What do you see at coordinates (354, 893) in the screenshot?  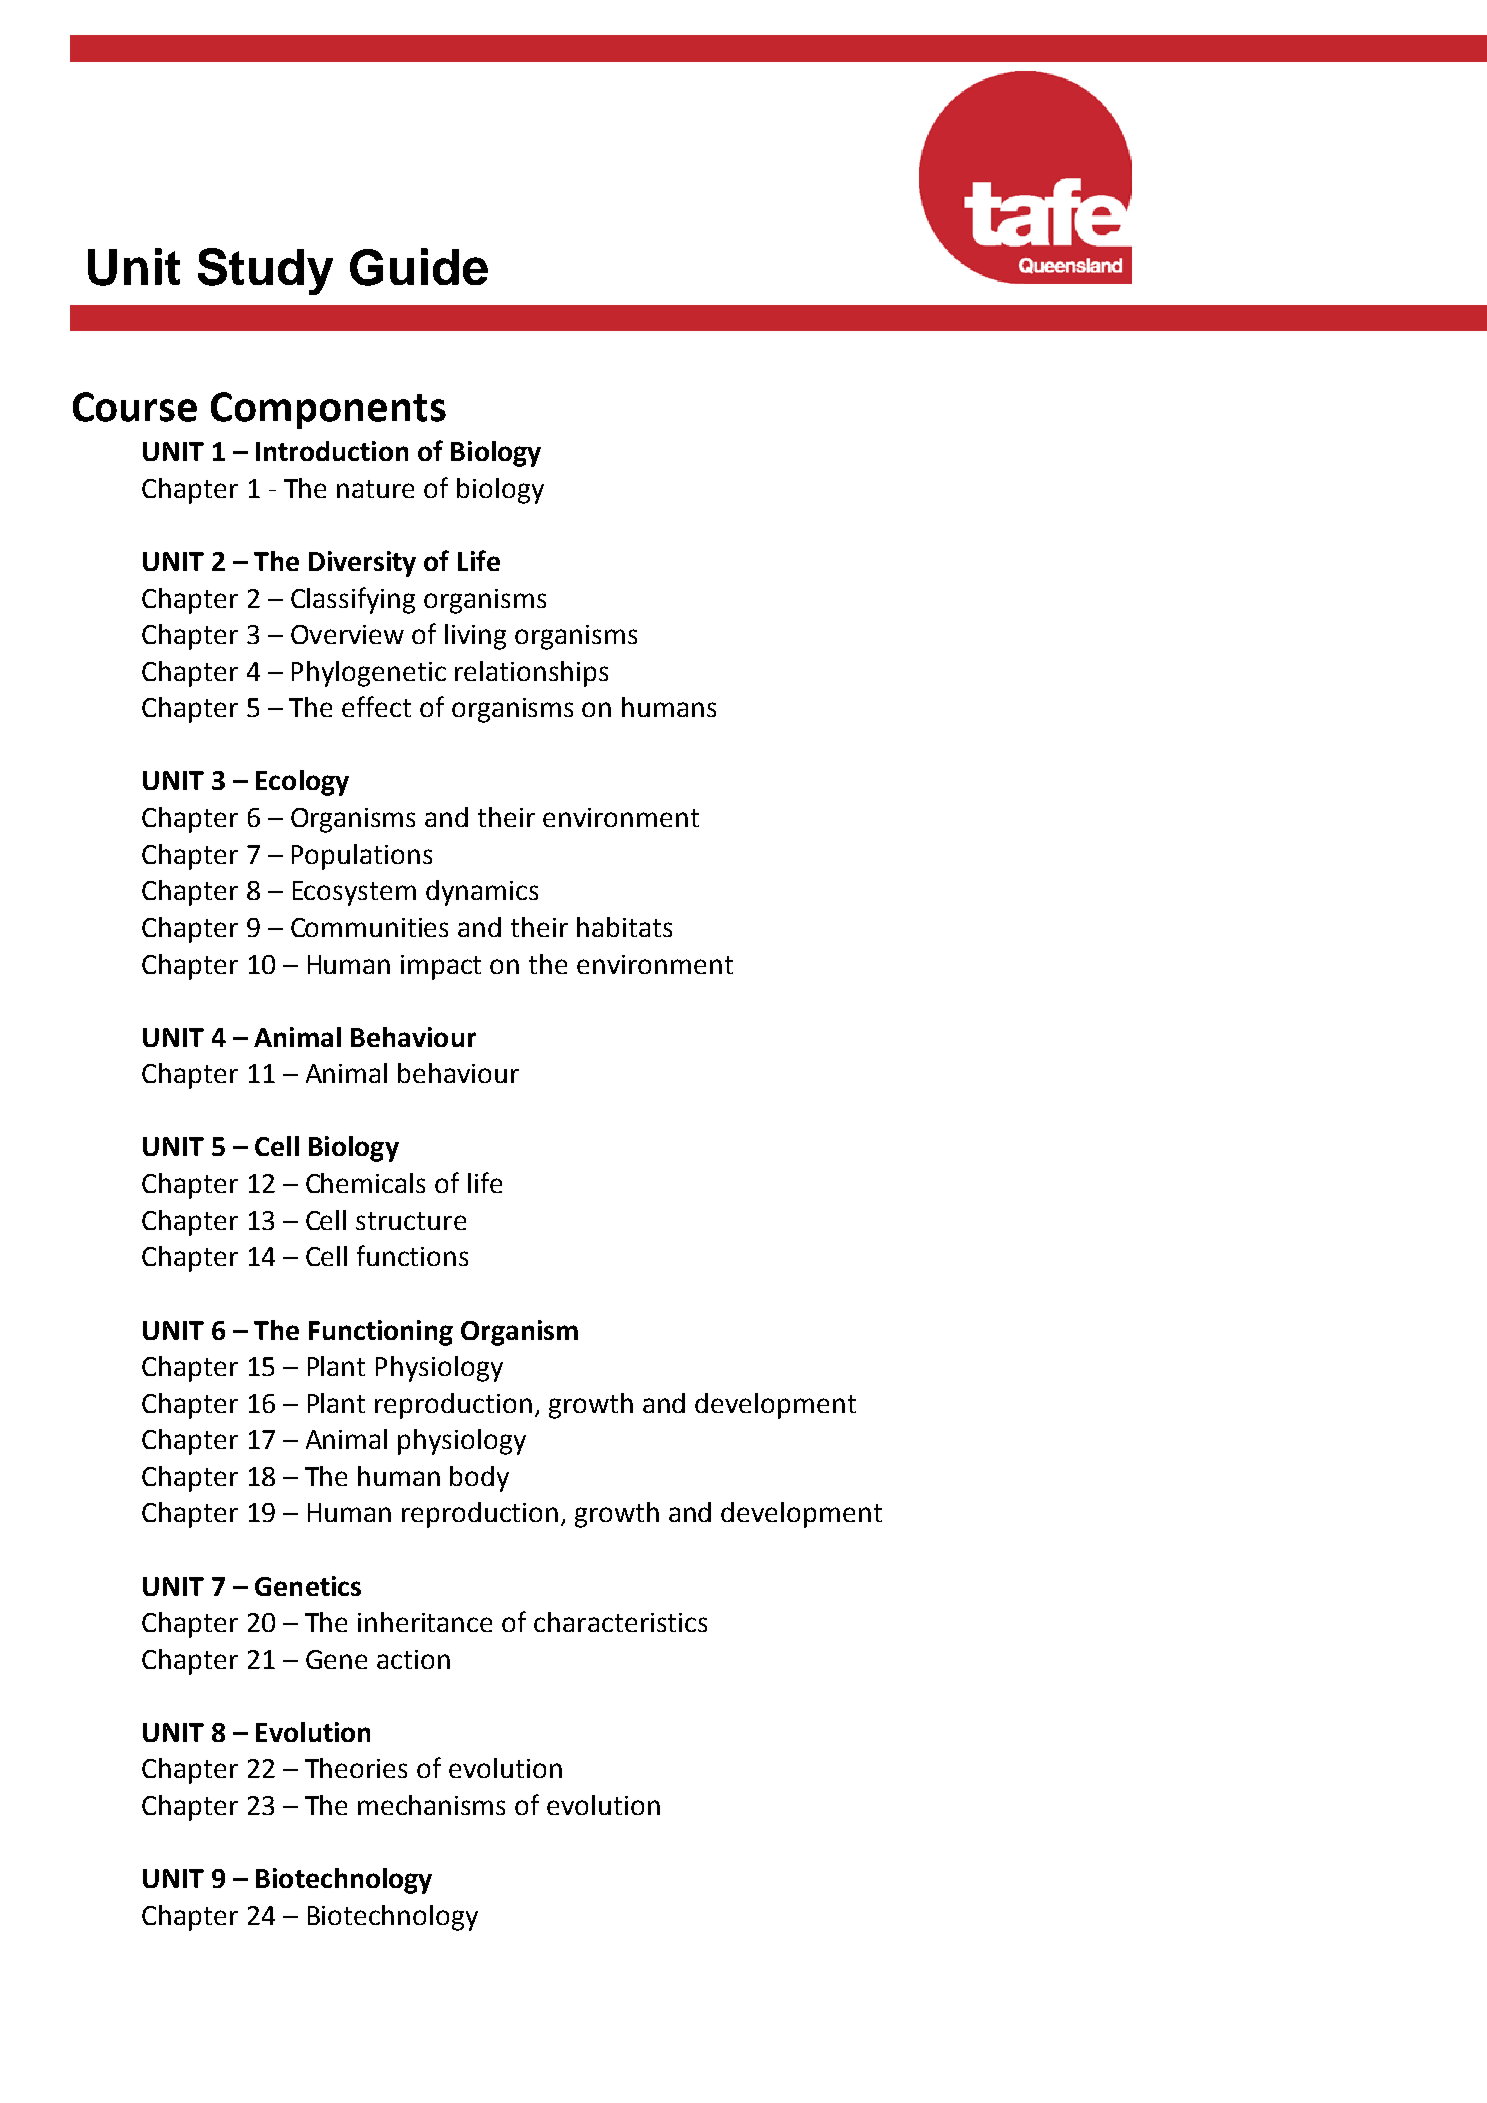 I see `Ecosystem` at bounding box center [354, 893].
